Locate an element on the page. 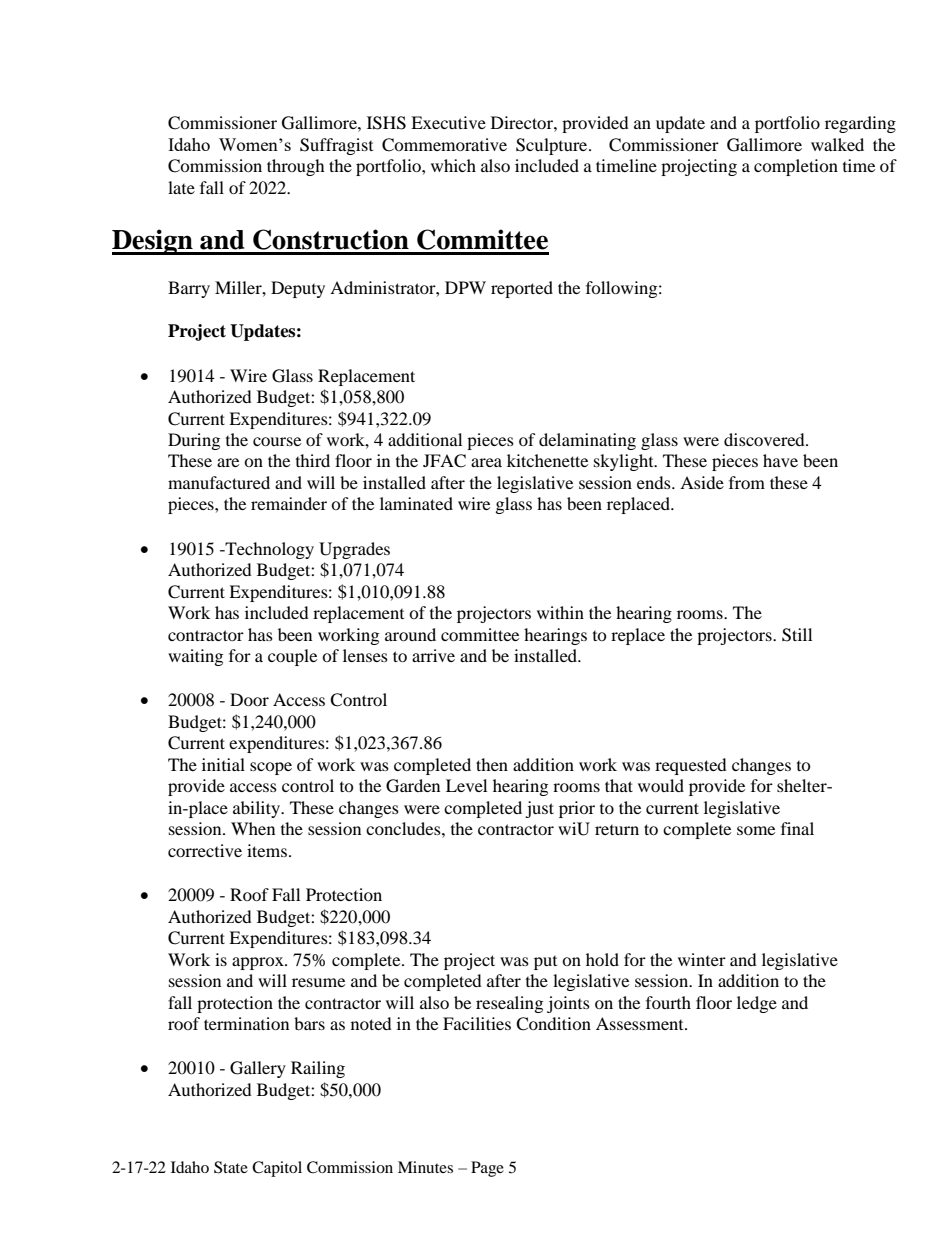 The height and width of the image is (1233, 952). final is located at coordinates (797, 828).
